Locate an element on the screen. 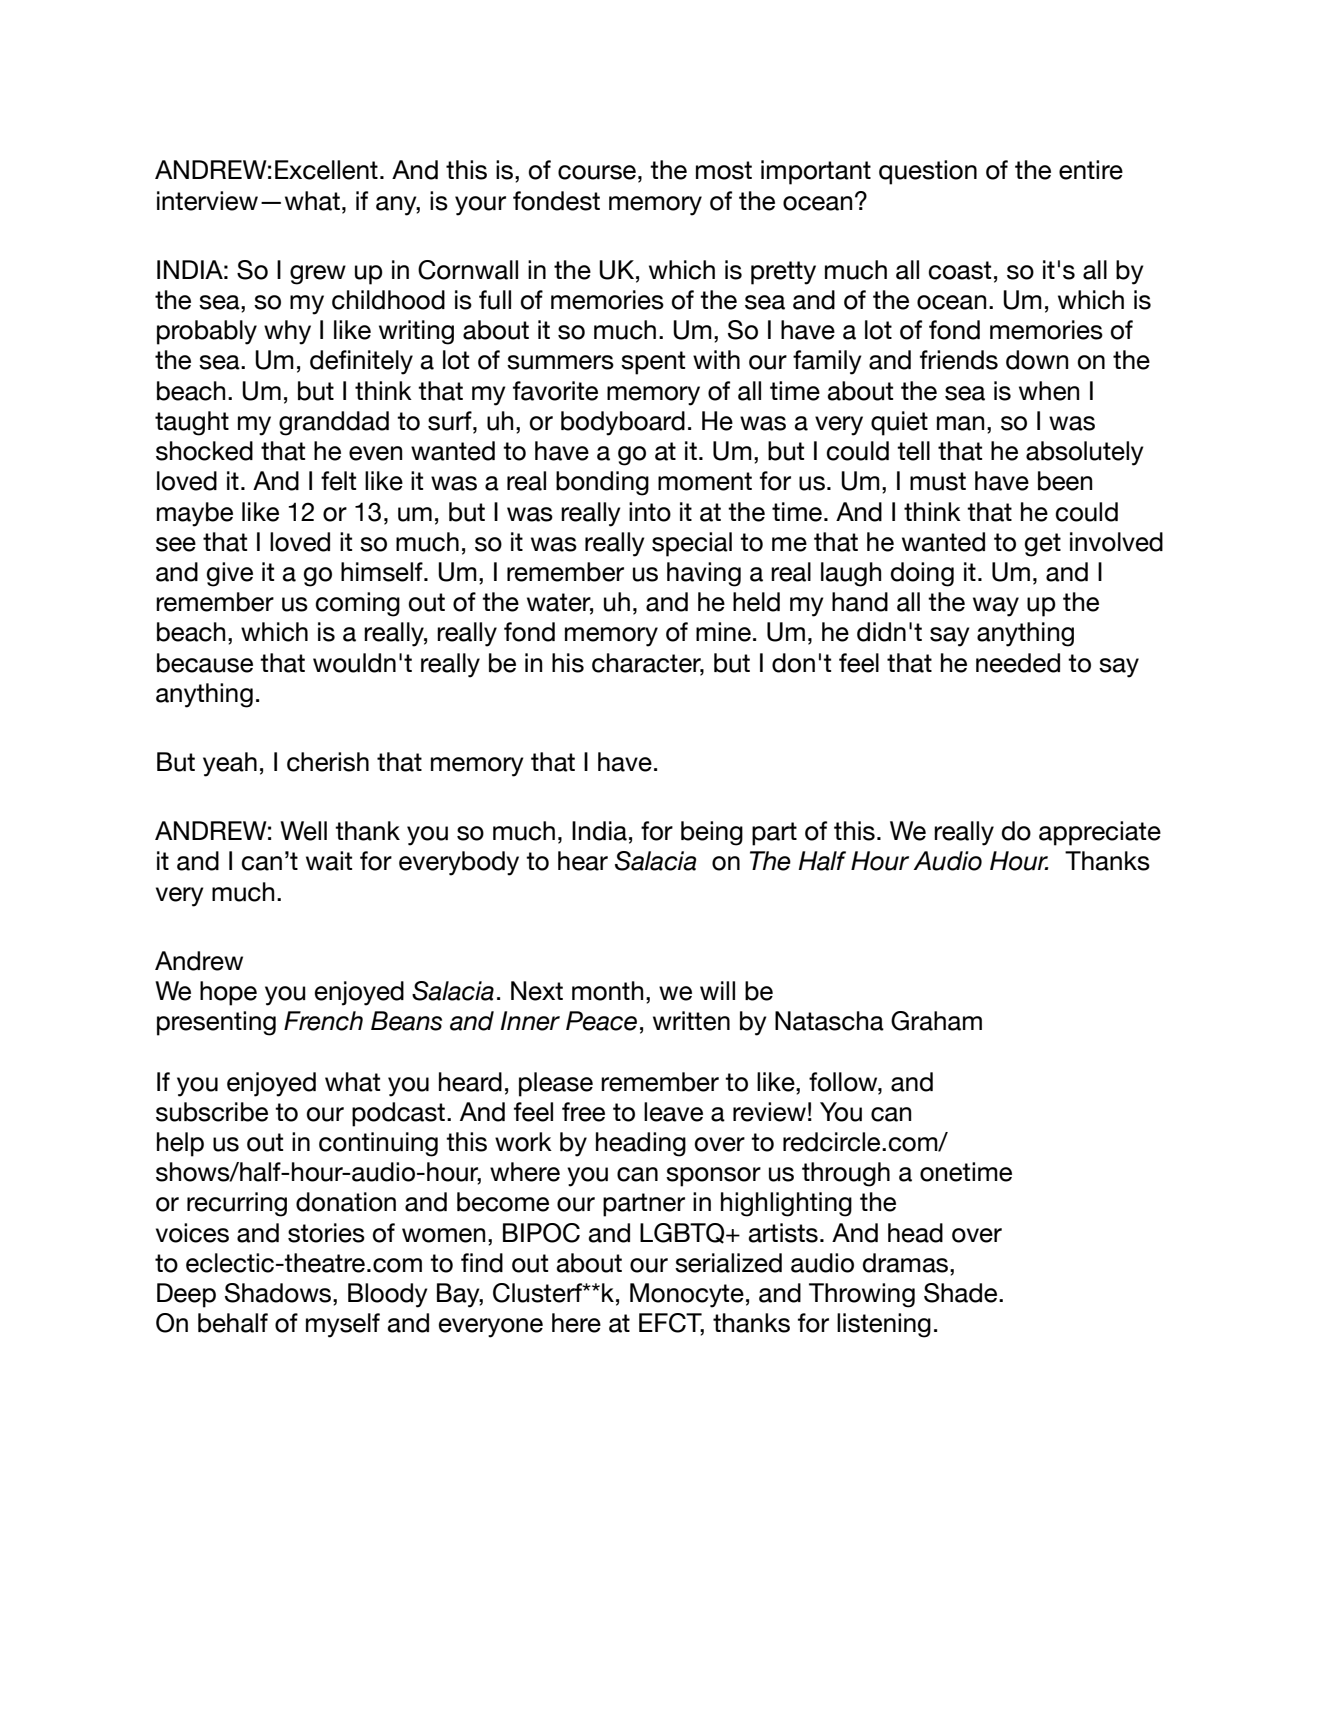  special is located at coordinates (692, 544).
